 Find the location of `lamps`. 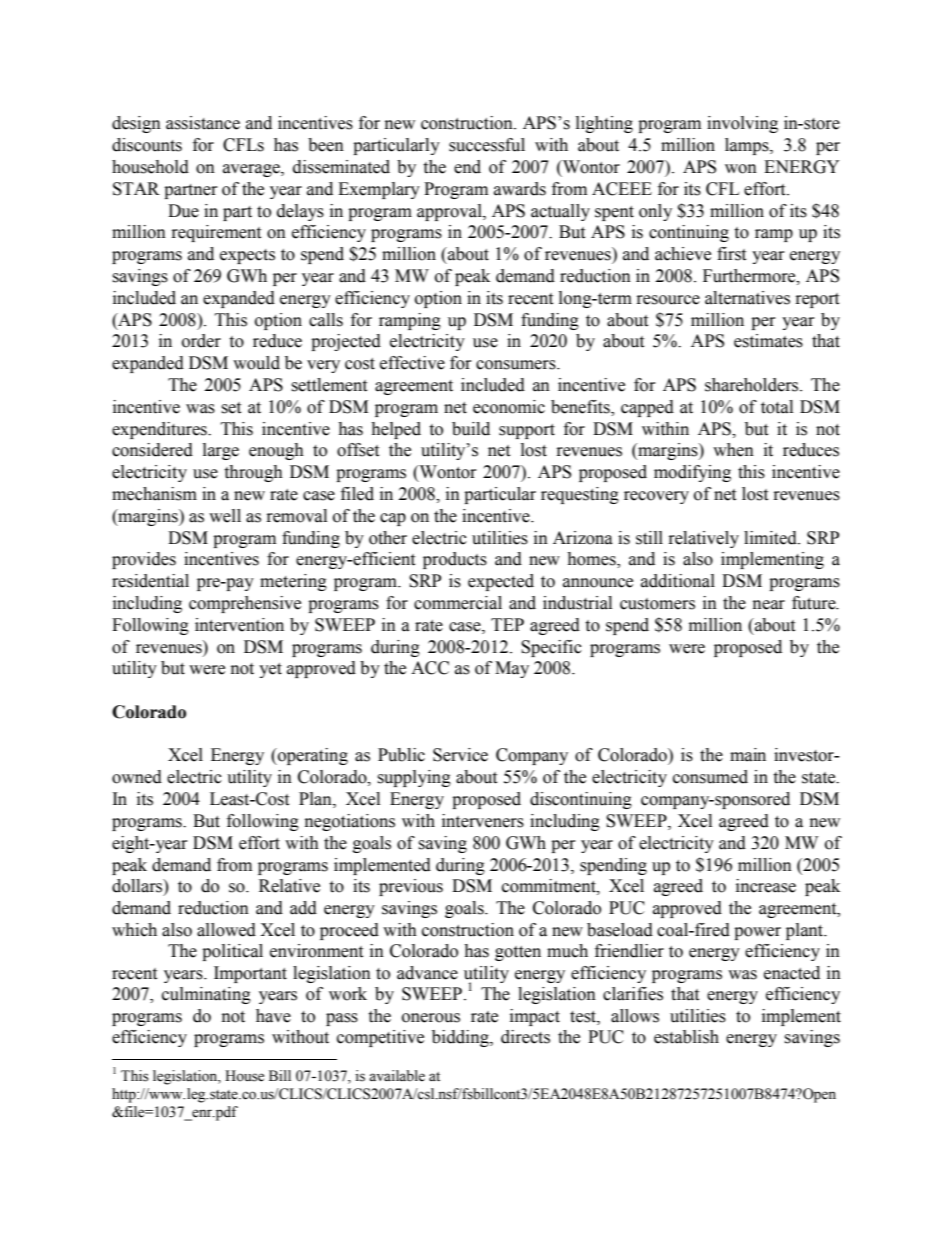

lamps is located at coordinates (748, 146).
